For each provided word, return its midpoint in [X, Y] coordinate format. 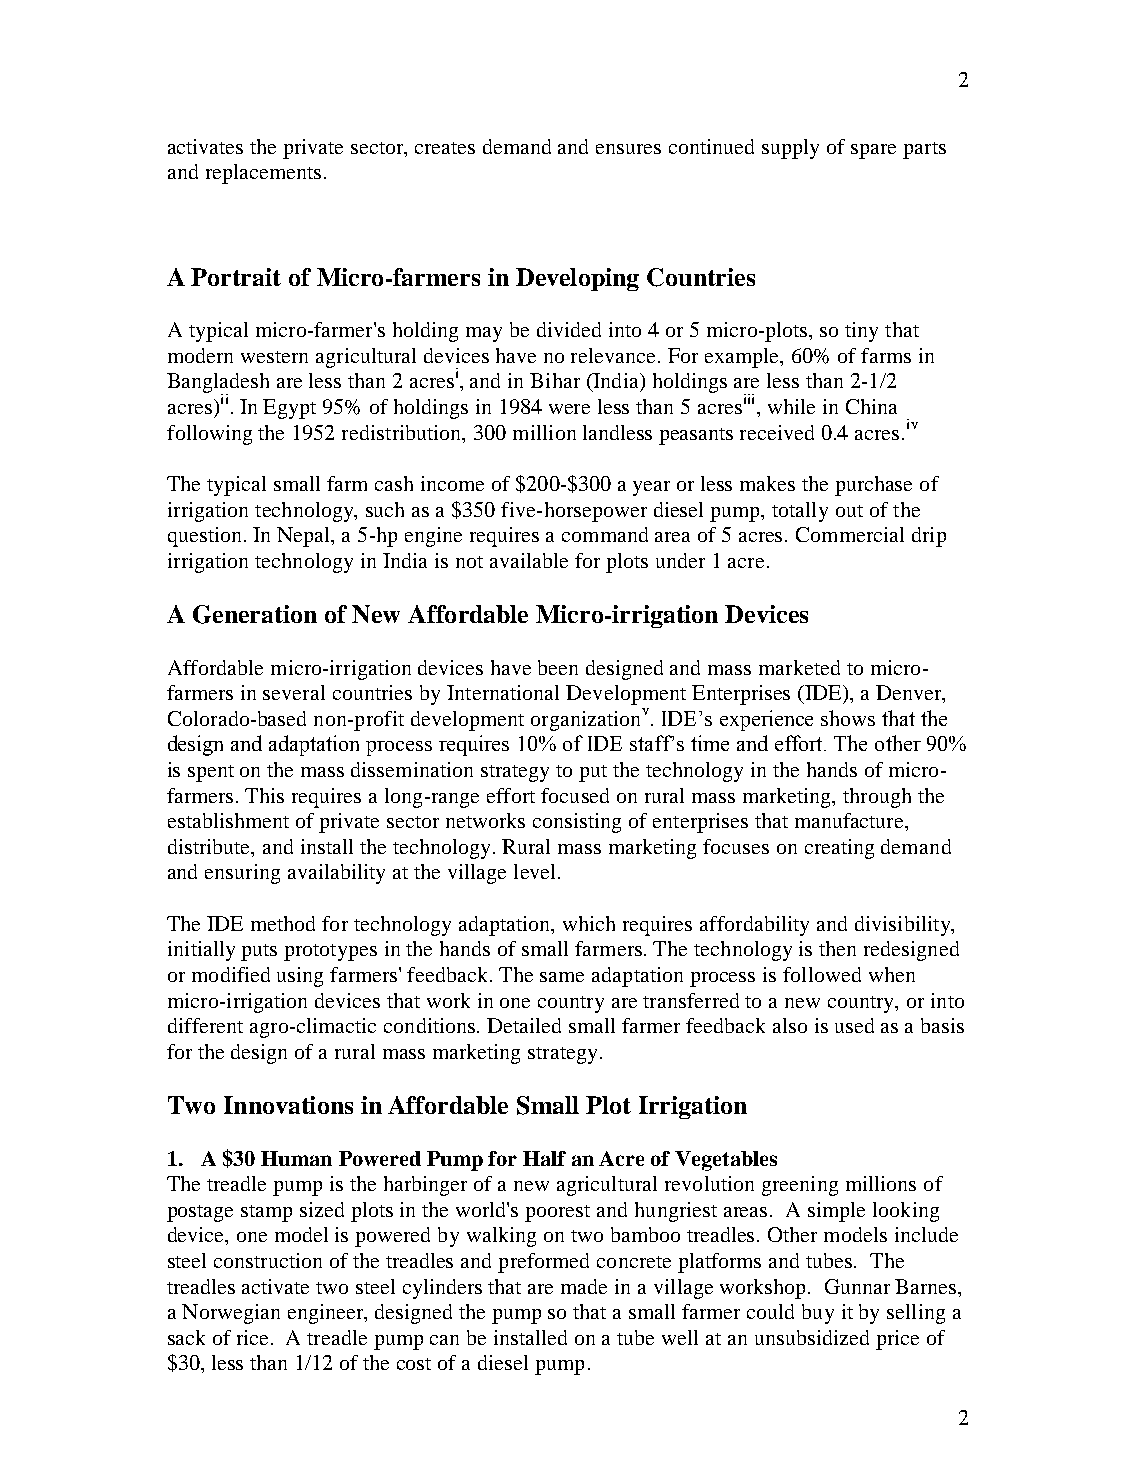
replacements [263, 174]
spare [873, 151]
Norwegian [231, 1314]
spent [211, 773]
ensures [628, 149]
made [584, 1286]
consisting [577, 823]
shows [848, 718]
